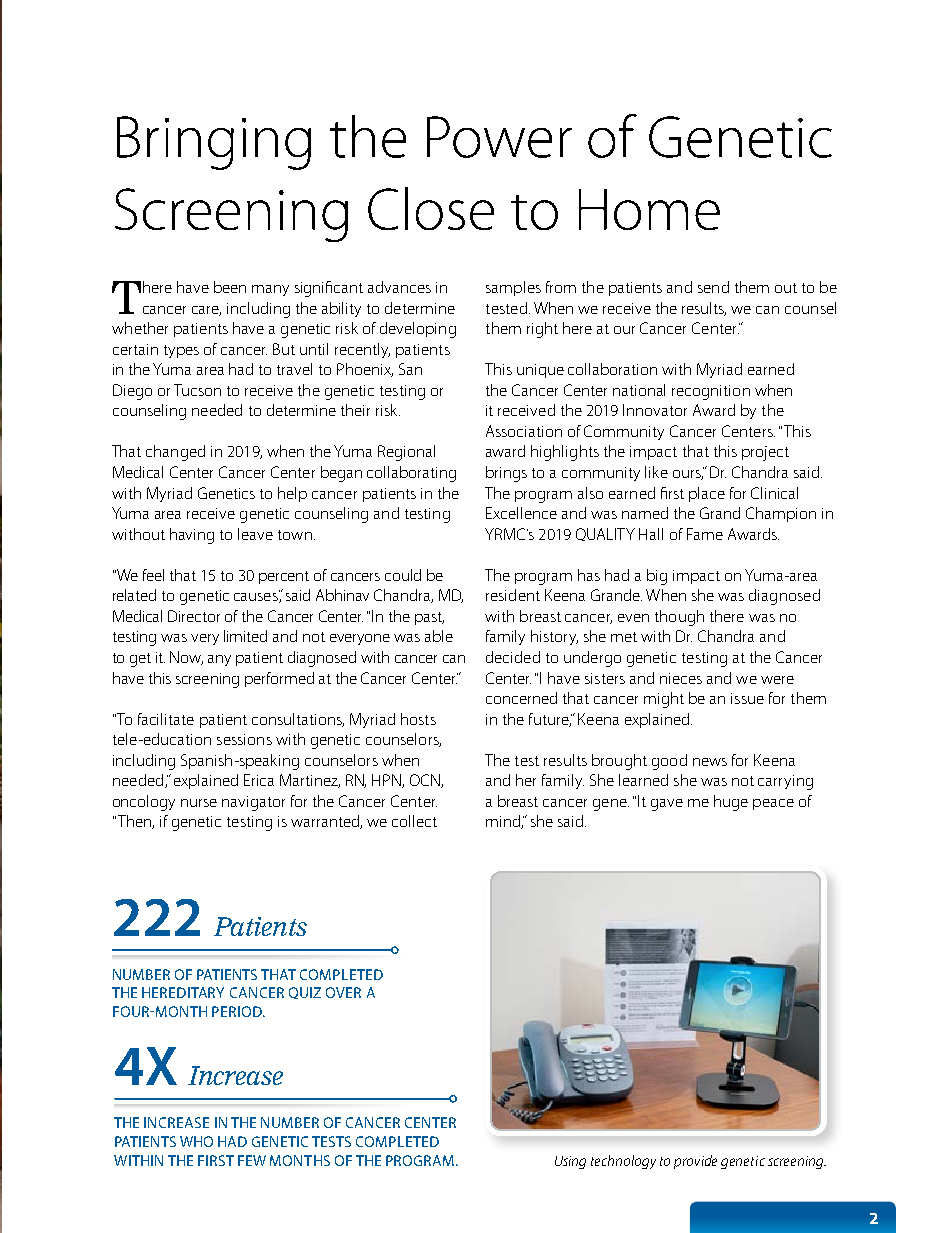 The width and height of the screenshot is (952, 1233). What do you see at coordinates (199, 803) in the screenshot?
I see `nurse` at bounding box center [199, 803].
